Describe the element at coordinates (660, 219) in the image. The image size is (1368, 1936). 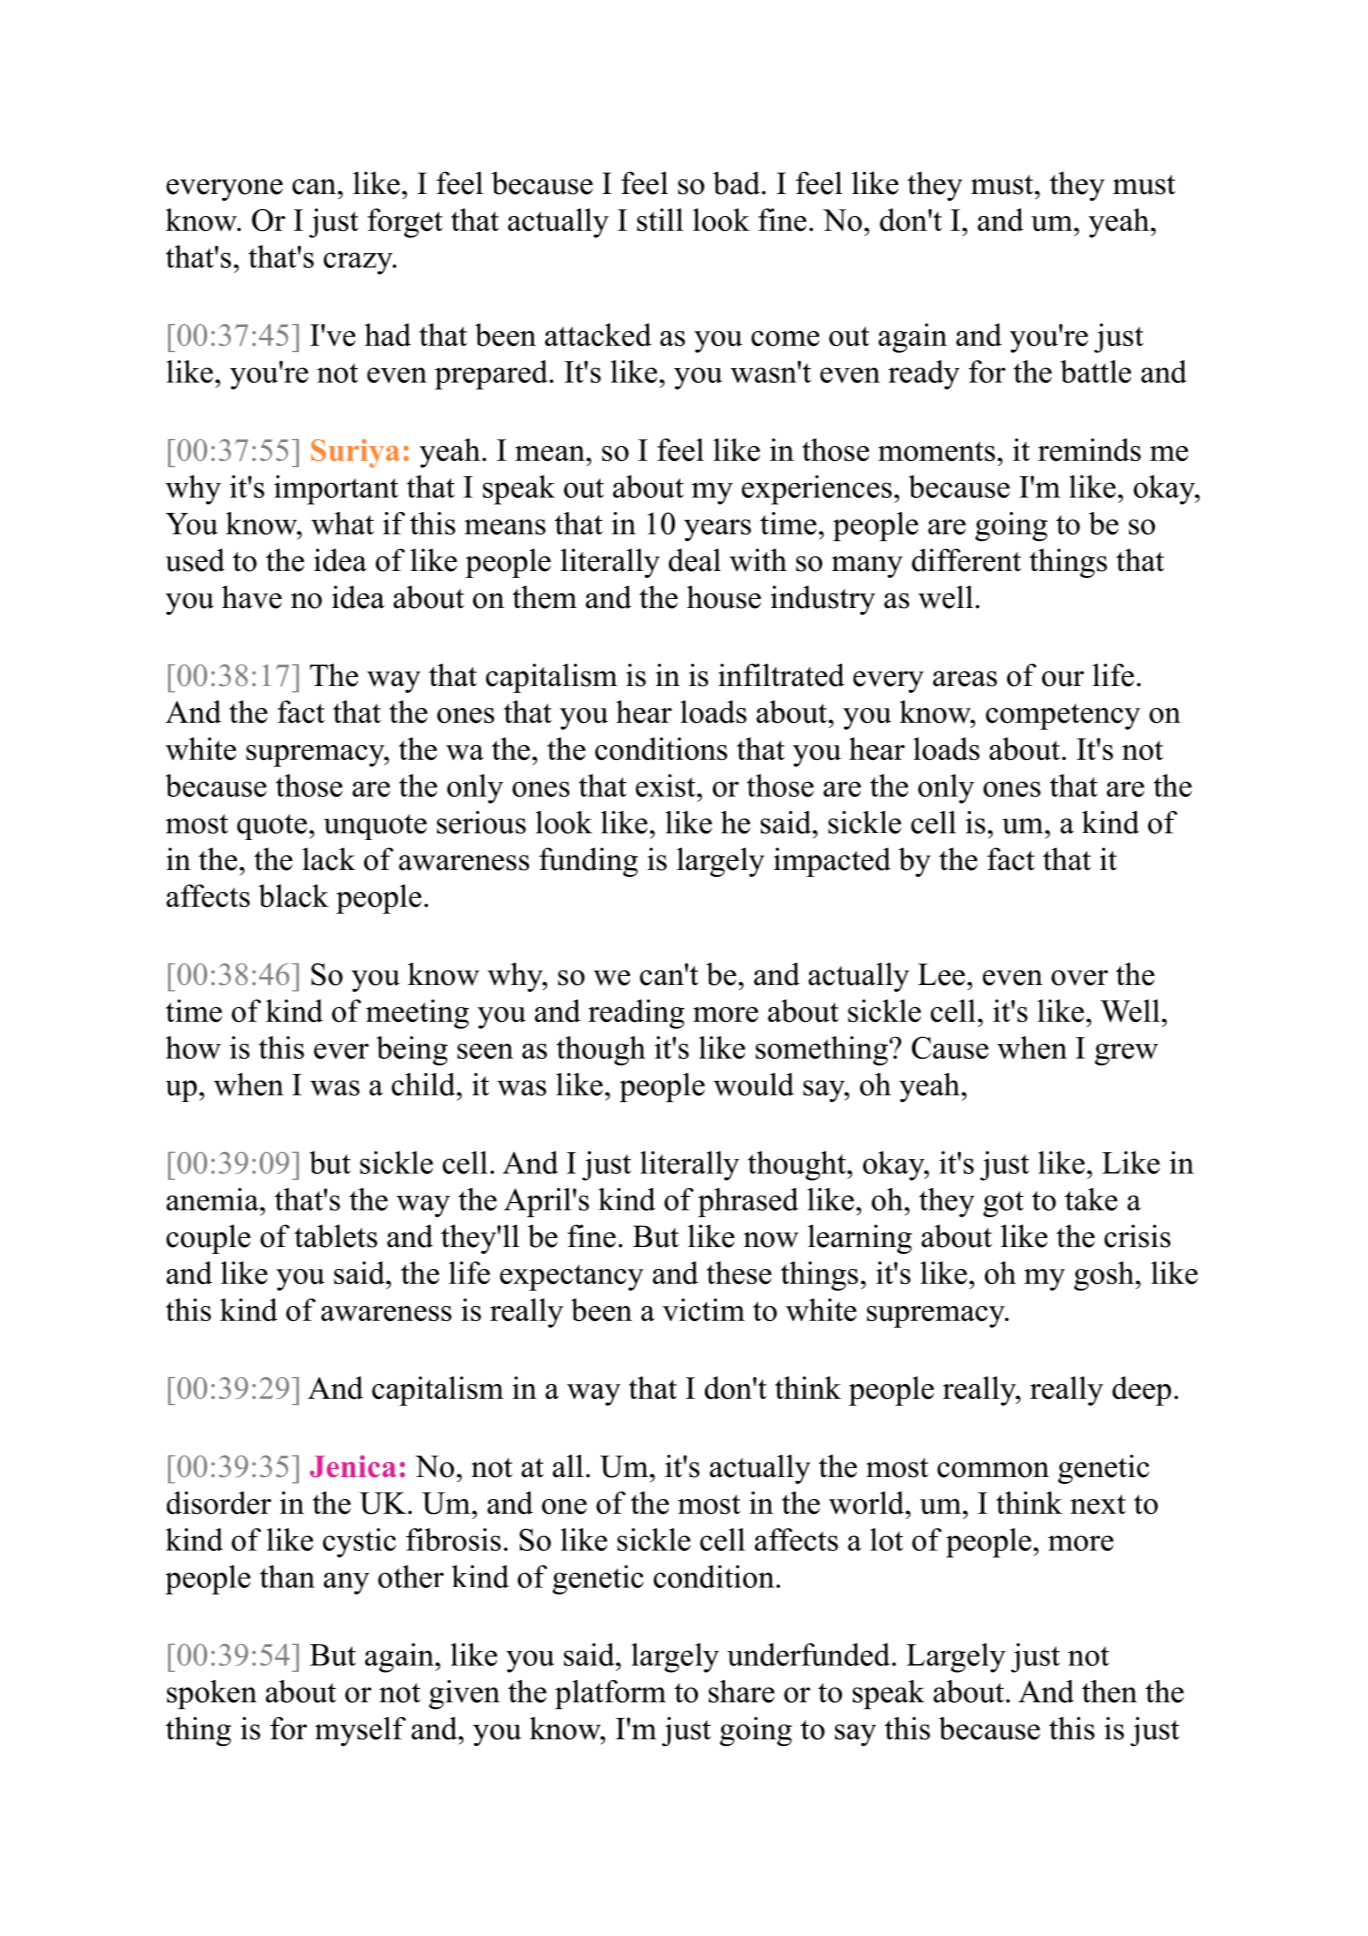
I see `still` at that location.
